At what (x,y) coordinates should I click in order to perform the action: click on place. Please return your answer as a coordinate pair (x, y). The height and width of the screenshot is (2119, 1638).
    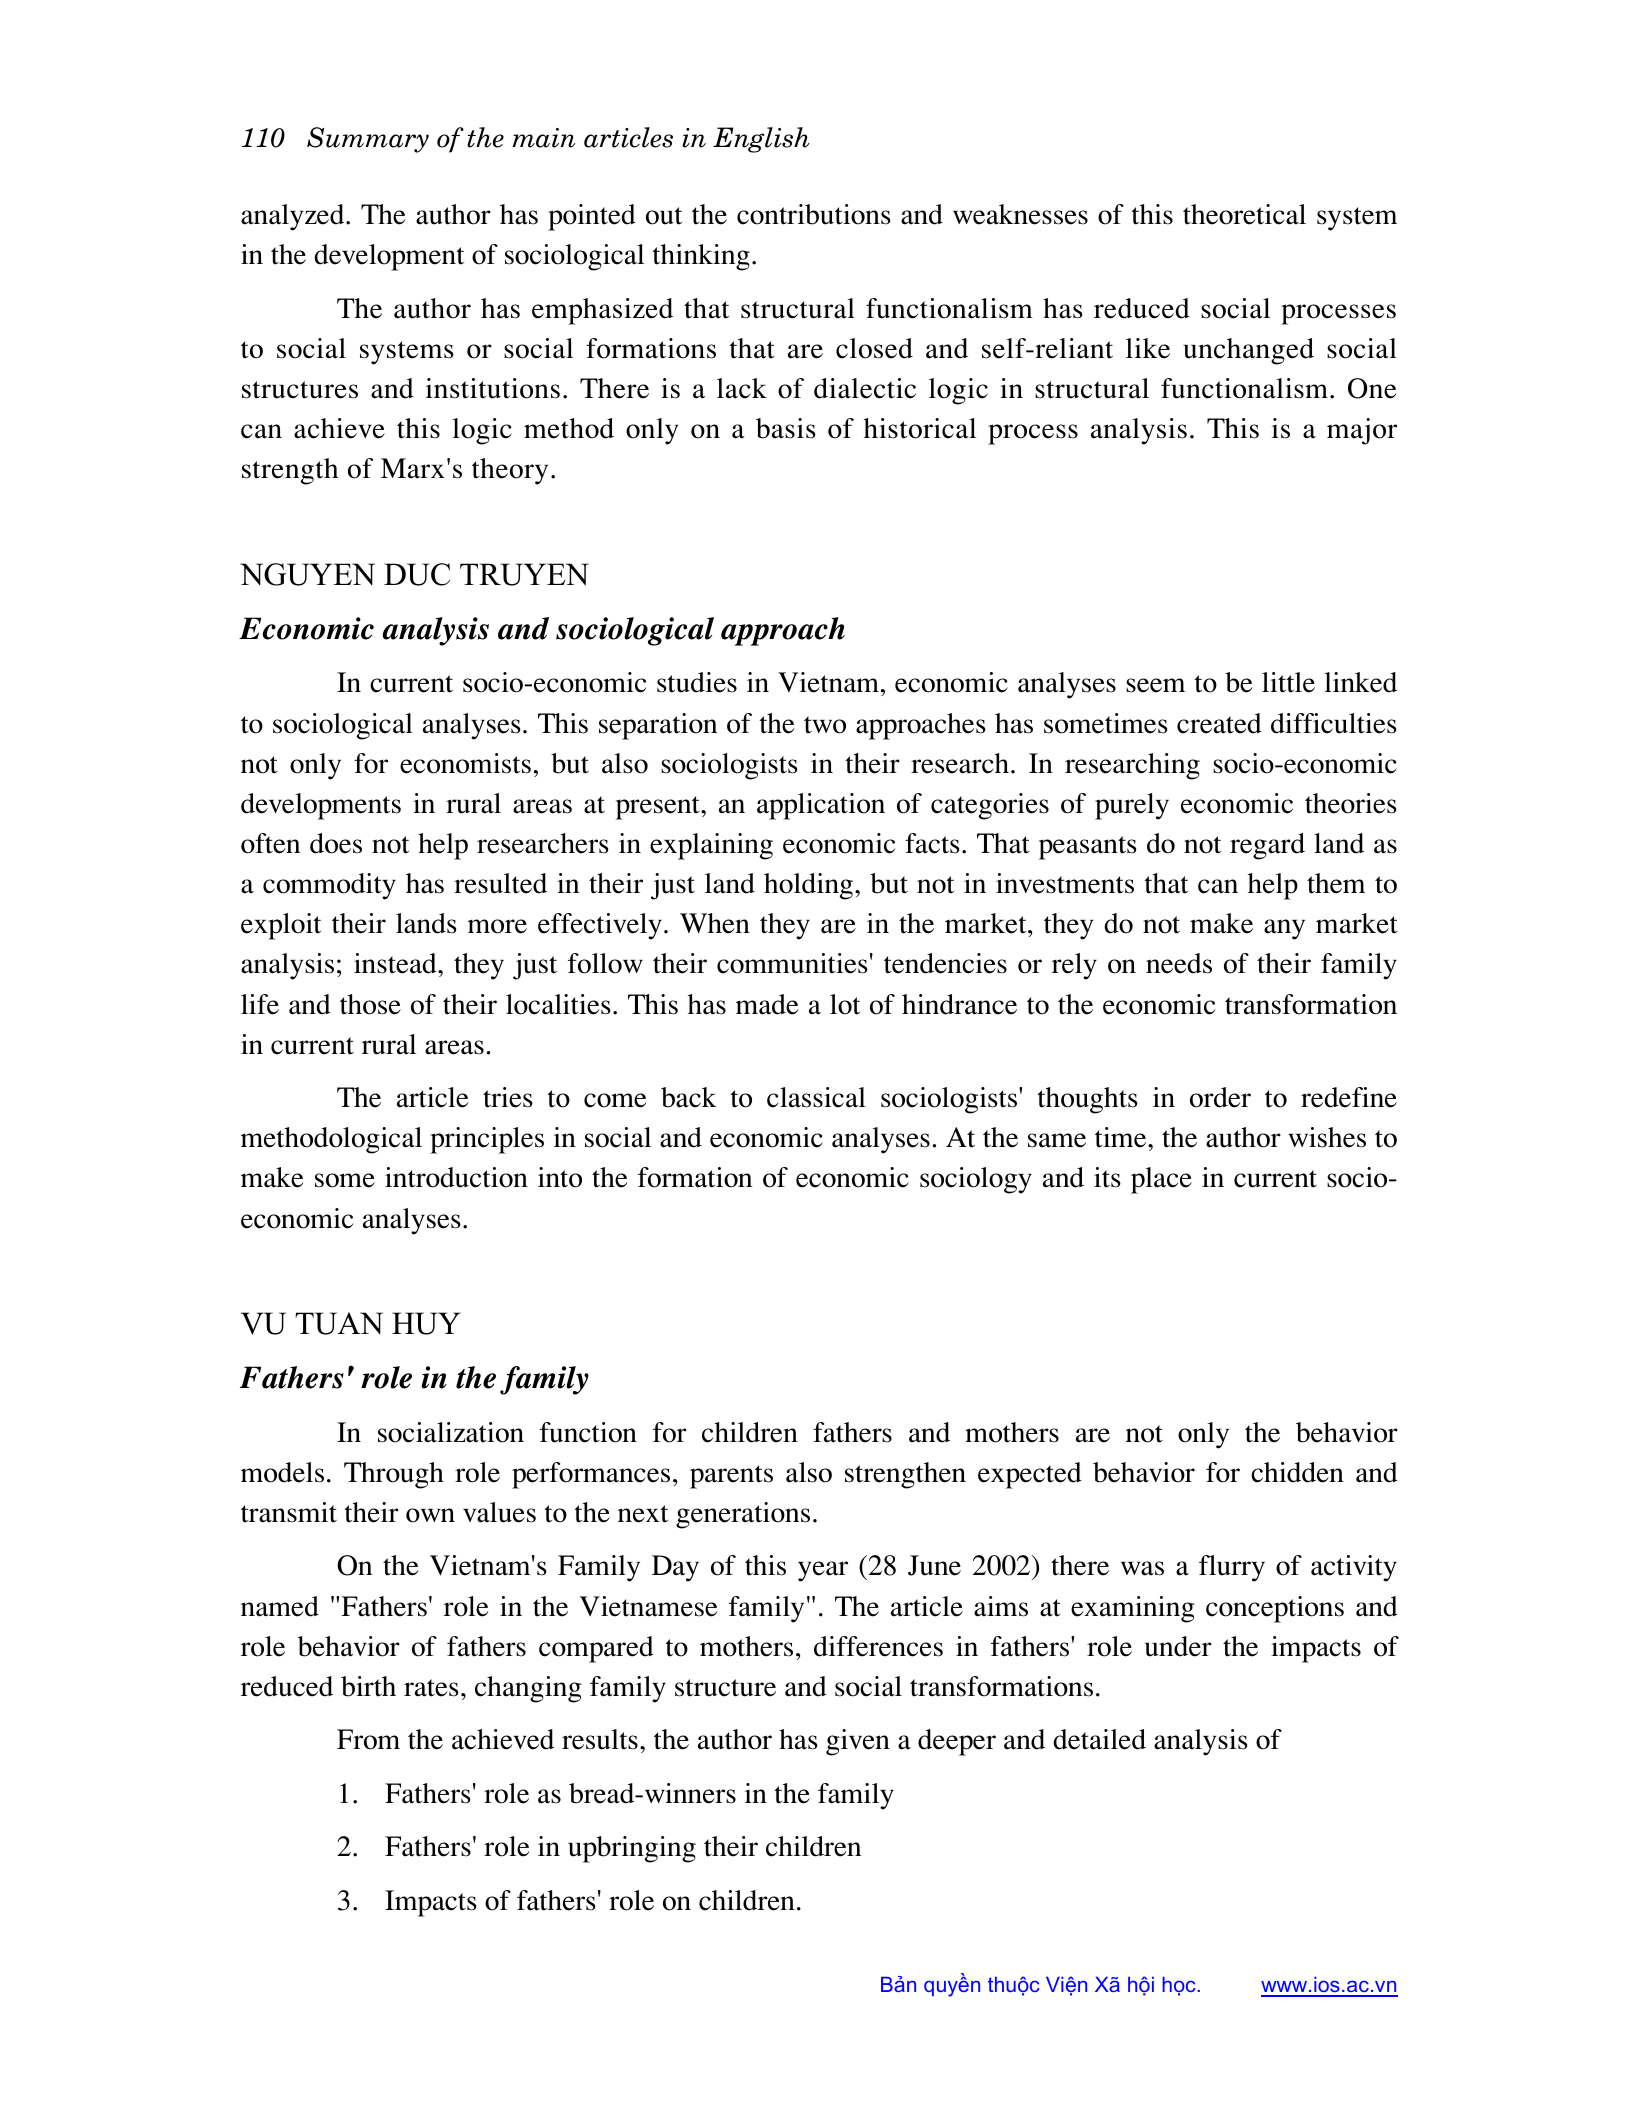
    Looking at the image, I should click on (1161, 1180).
